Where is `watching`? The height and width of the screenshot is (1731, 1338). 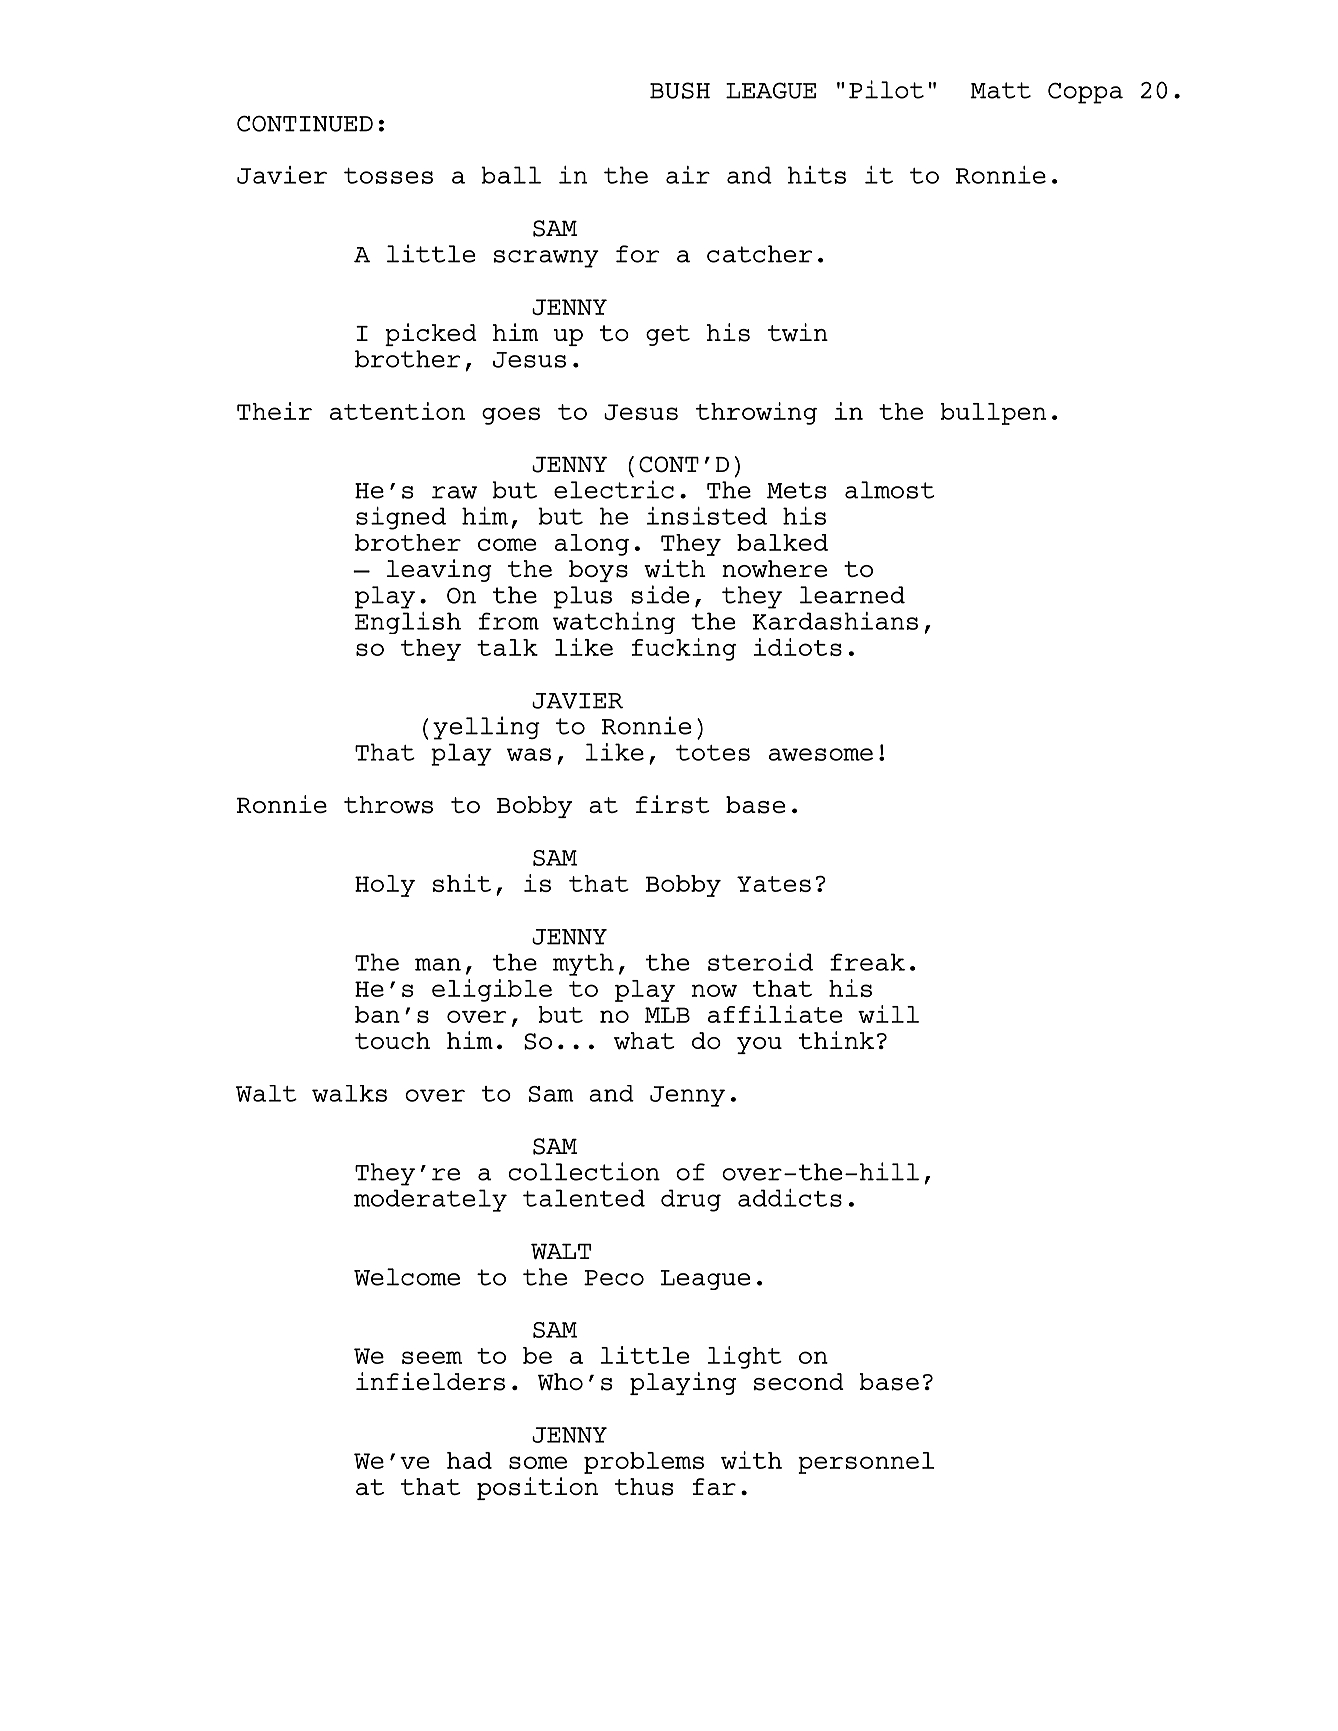
watching is located at coordinates (614, 623).
